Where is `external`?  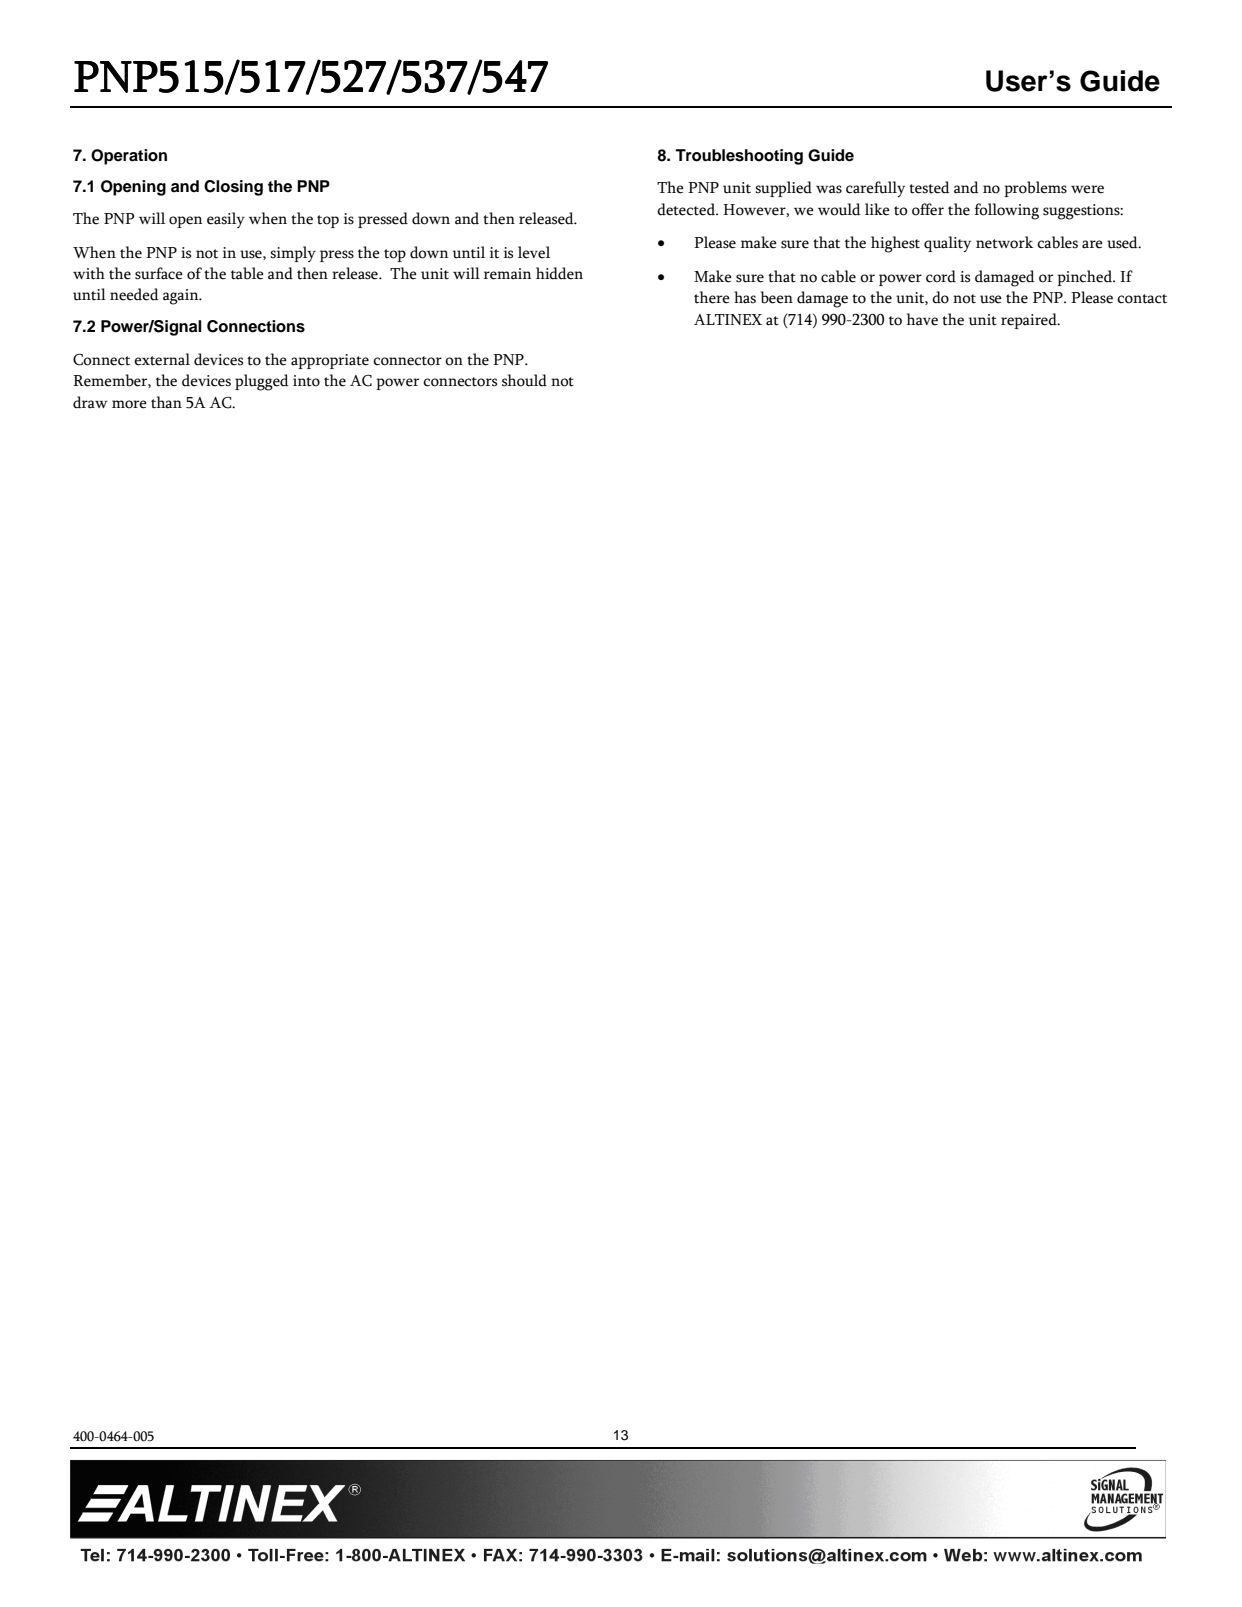 external is located at coordinates (162, 359).
